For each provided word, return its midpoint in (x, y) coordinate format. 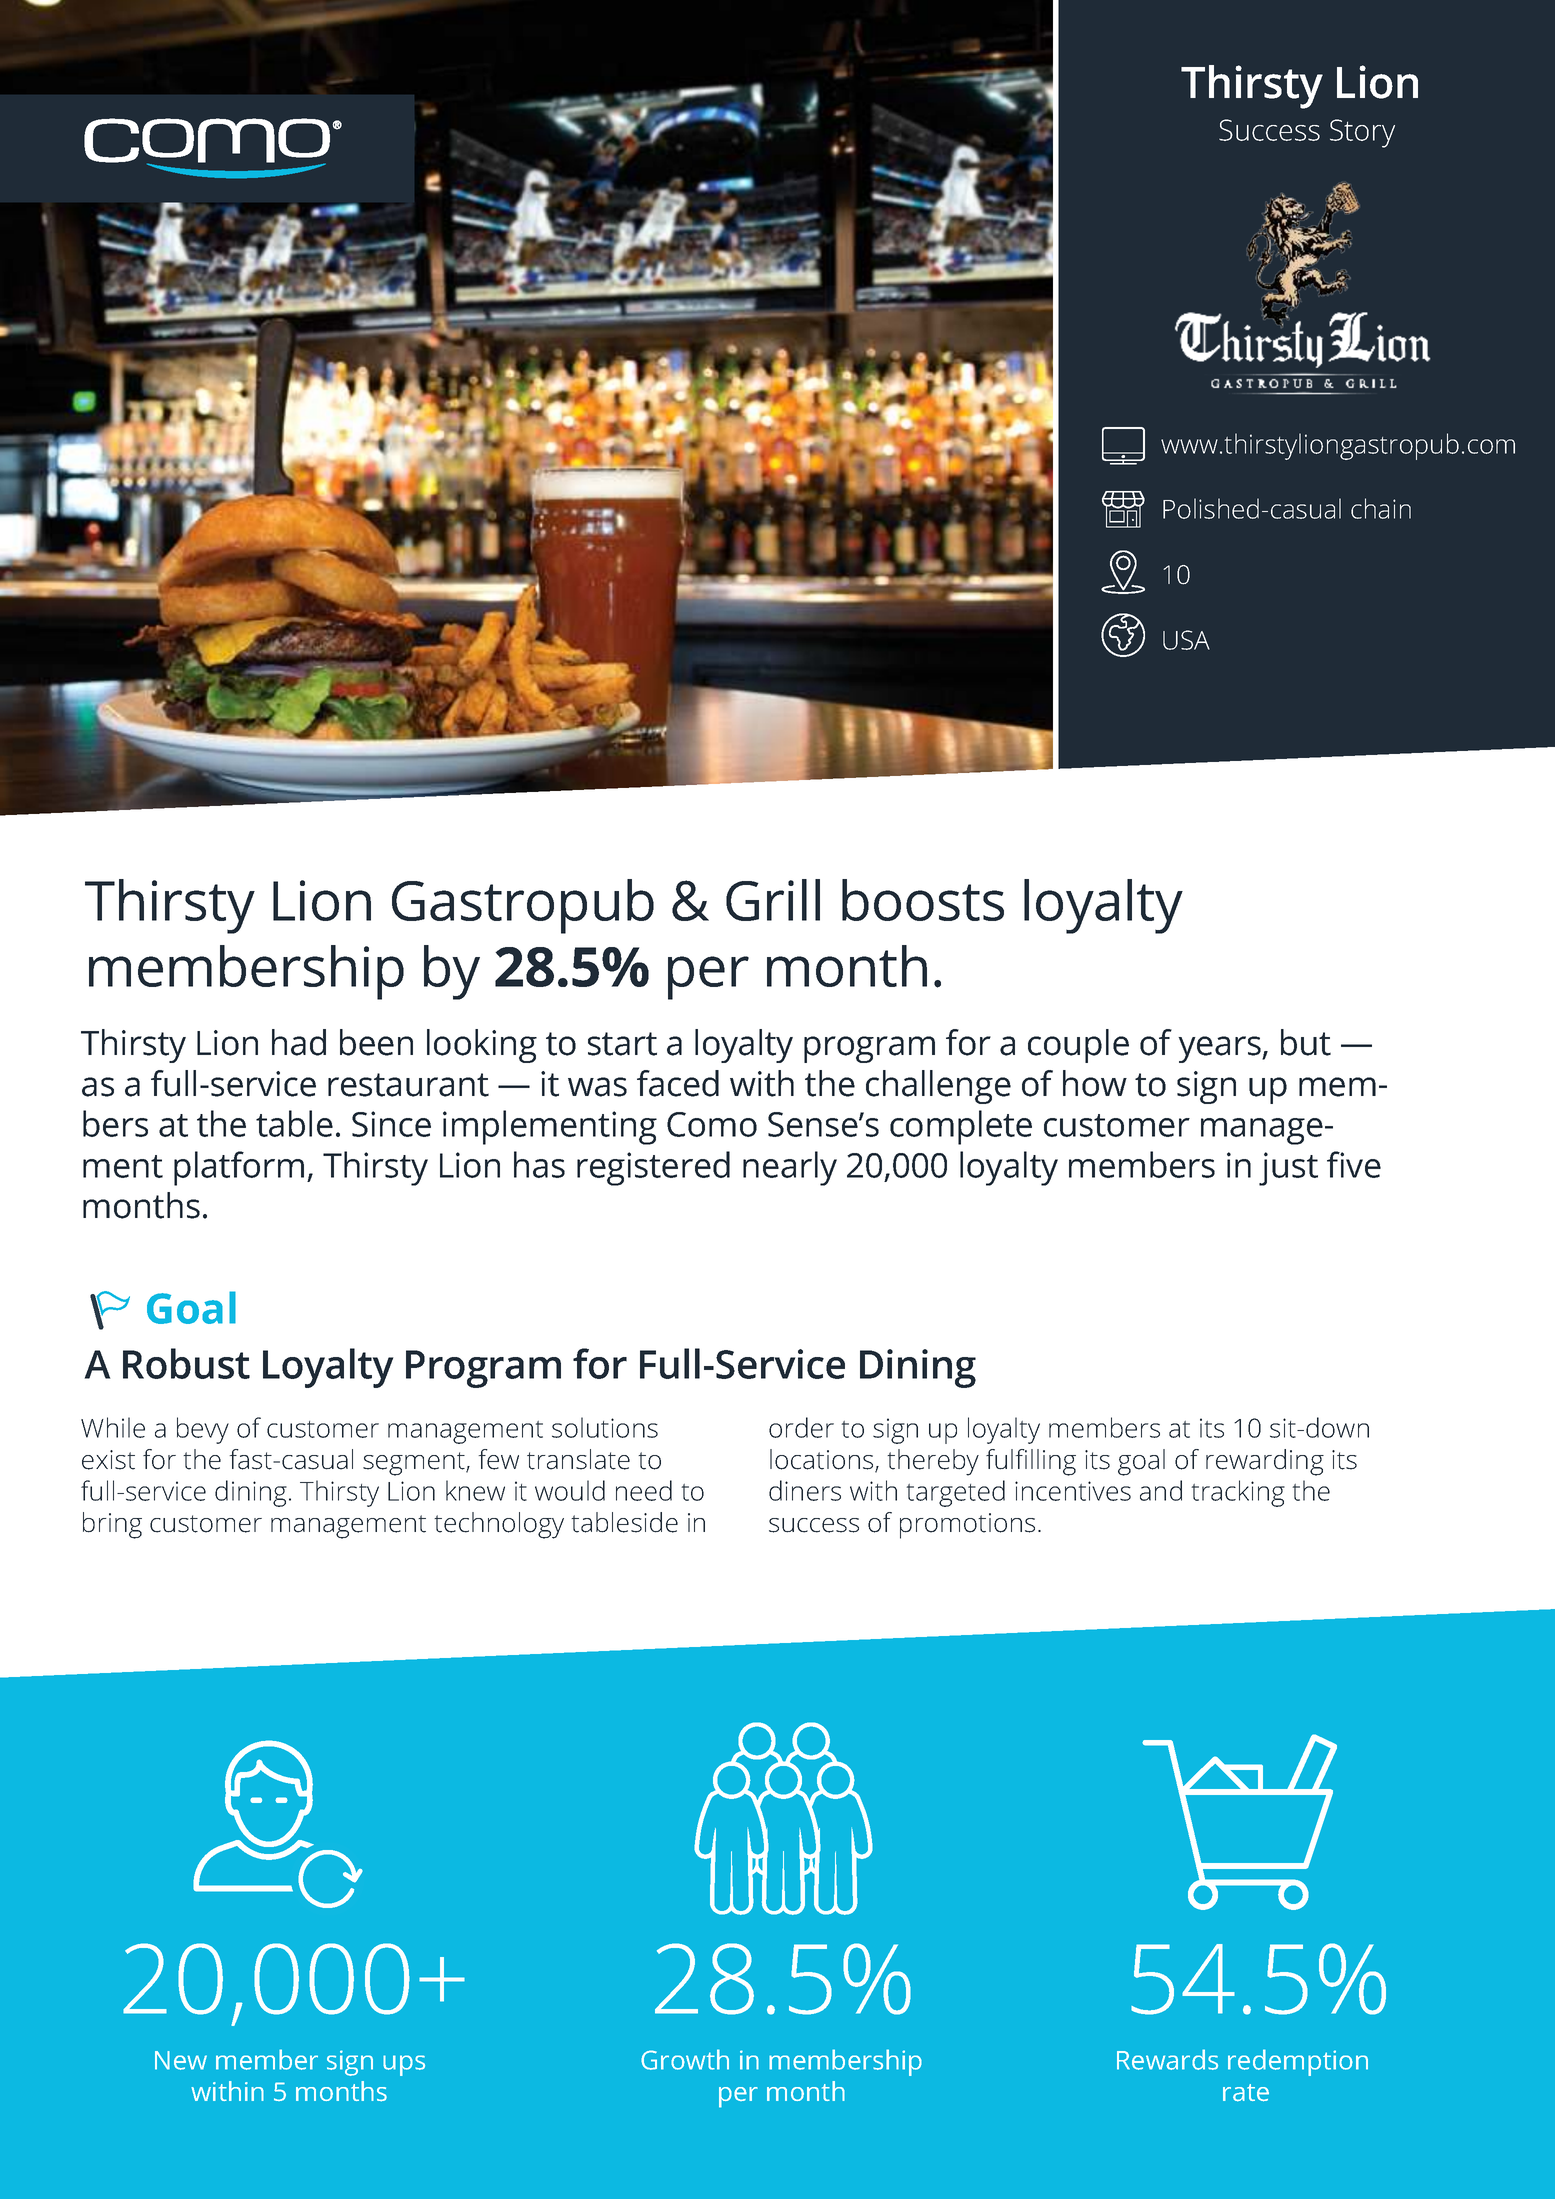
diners (805, 1490)
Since (391, 1124)
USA (1186, 640)
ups (404, 2065)
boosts (923, 900)
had (299, 1042)
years (1220, 1049)
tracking (1238, 1493)
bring (112, 1525)
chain (1381, 508)
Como (712, 1124)
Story (1362, 133)
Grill (773, 900)
